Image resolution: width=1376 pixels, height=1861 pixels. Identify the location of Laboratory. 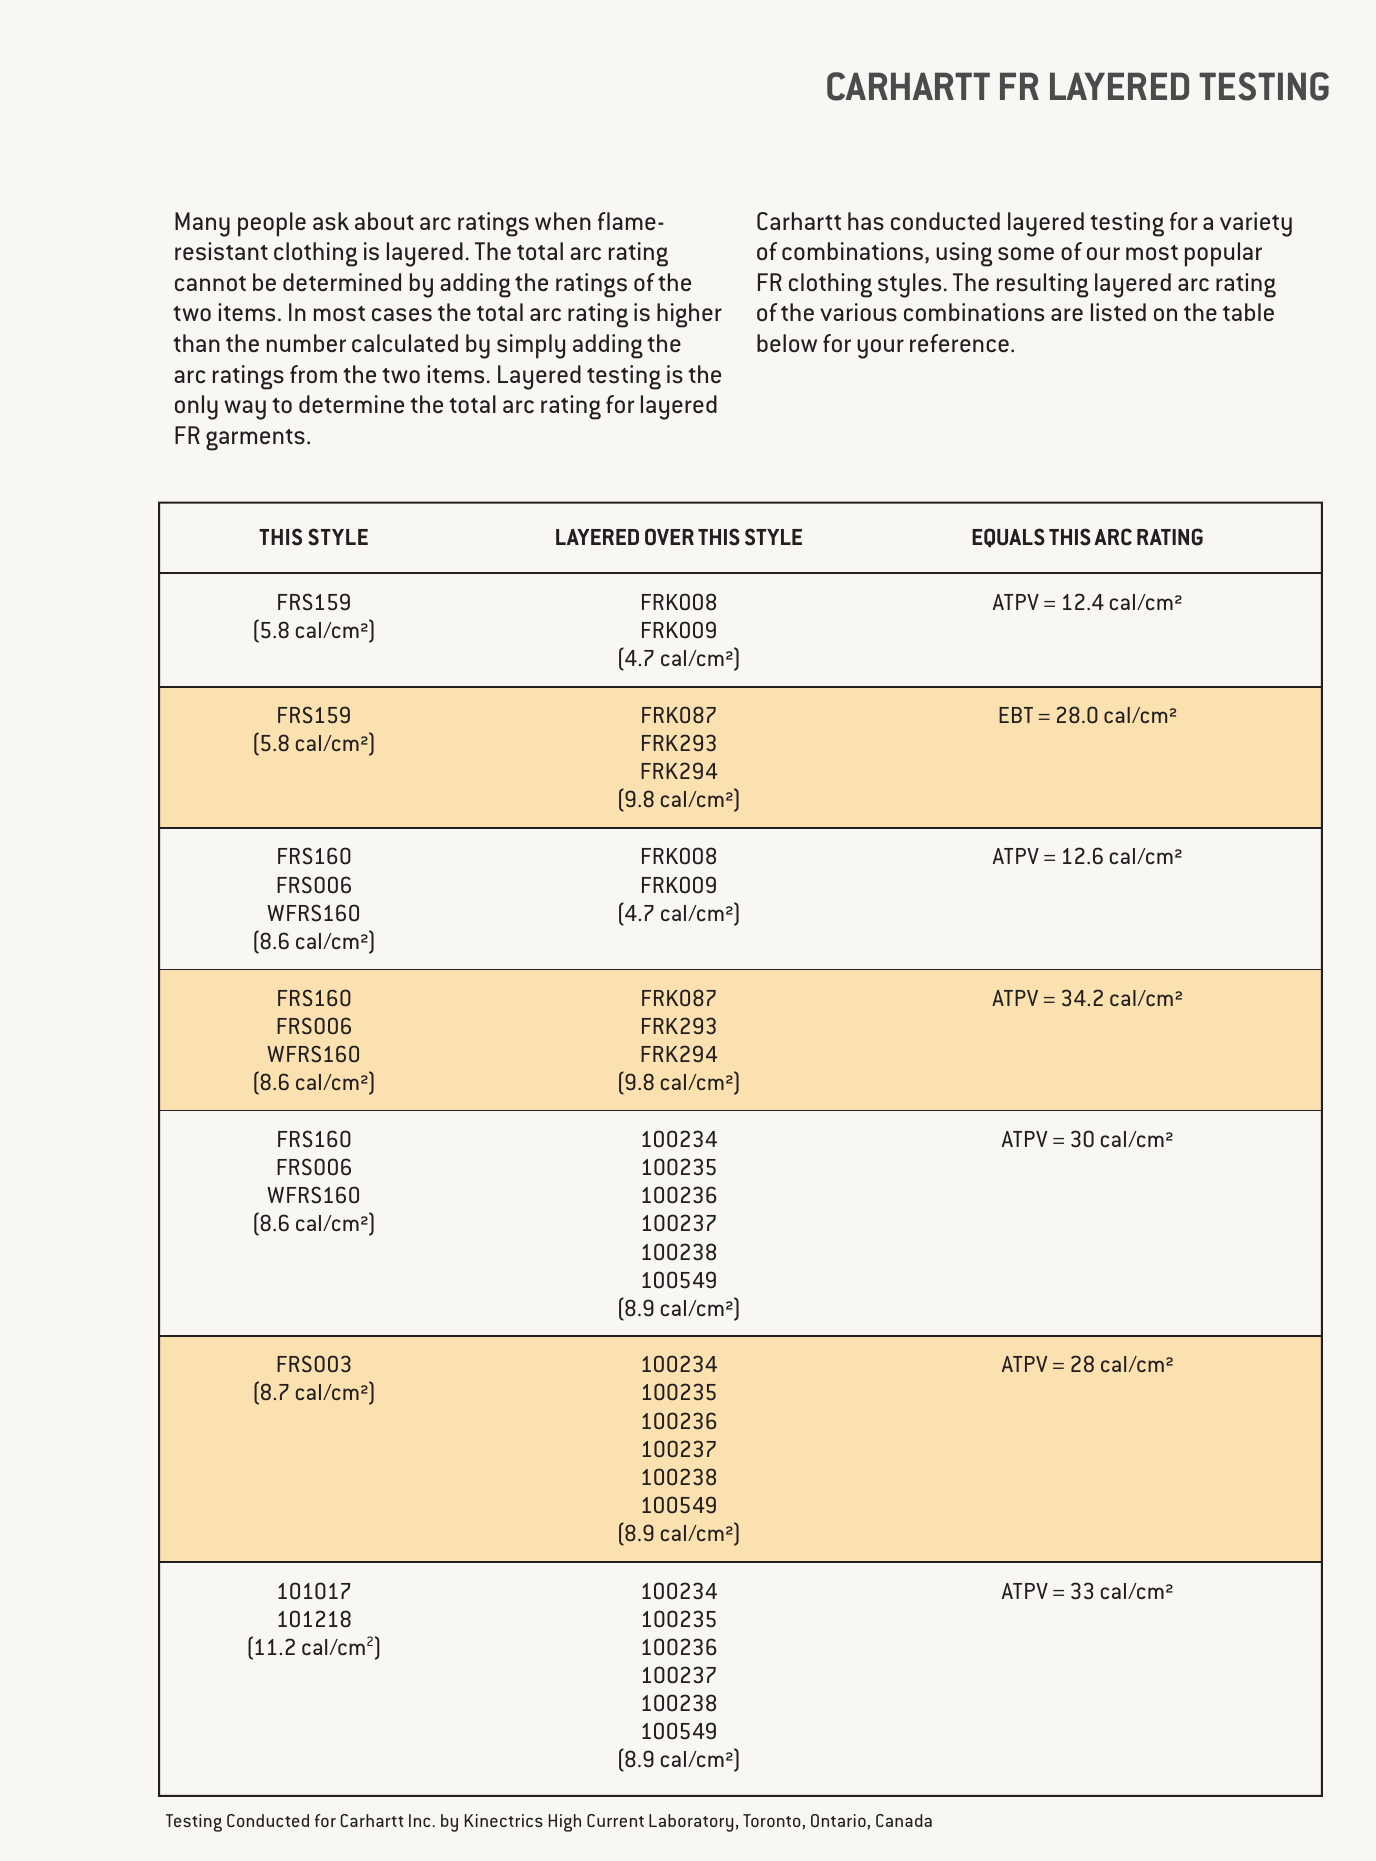
(691, 1823).
